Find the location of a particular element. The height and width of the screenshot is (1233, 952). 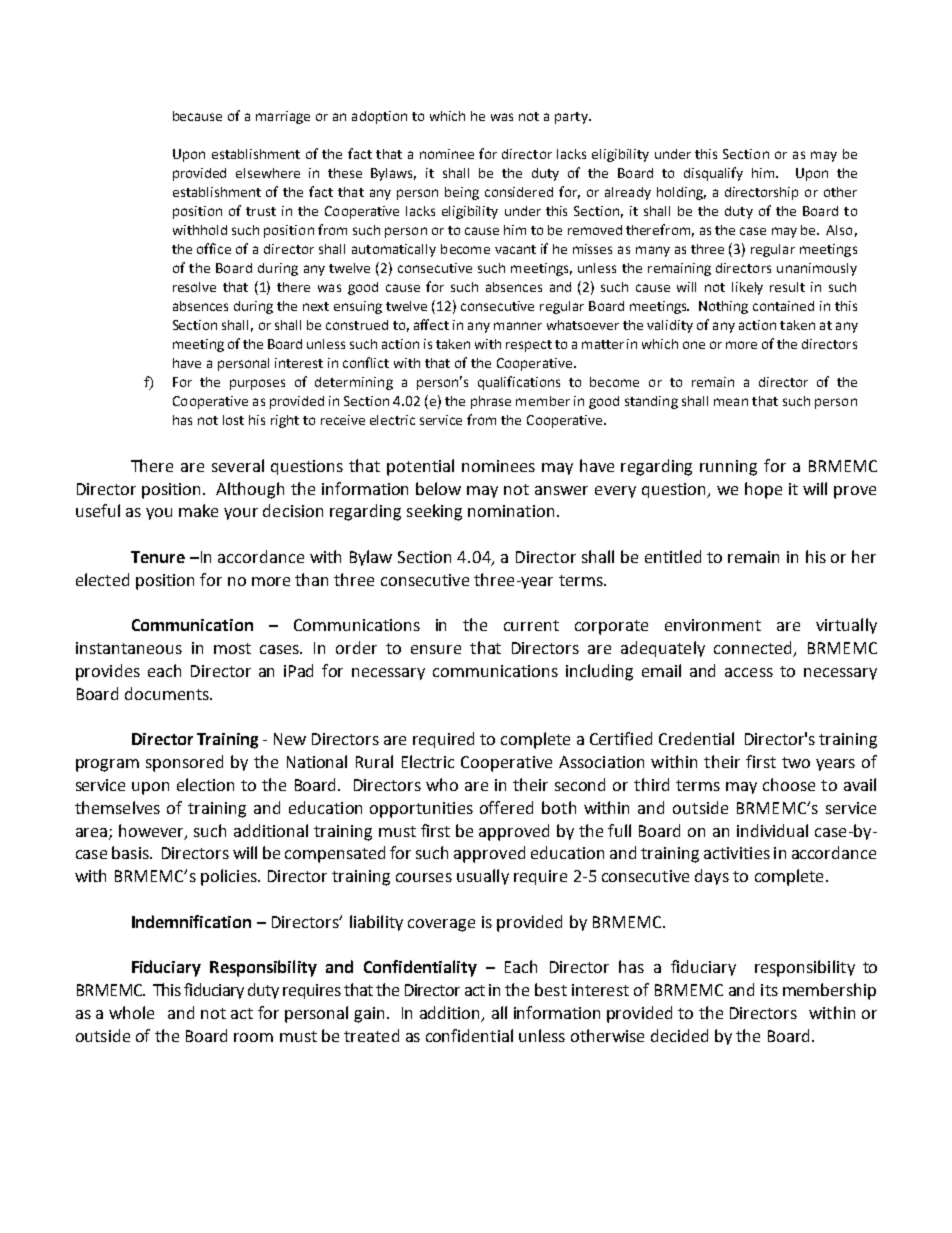

choose is located at coordinates (789, 784).
